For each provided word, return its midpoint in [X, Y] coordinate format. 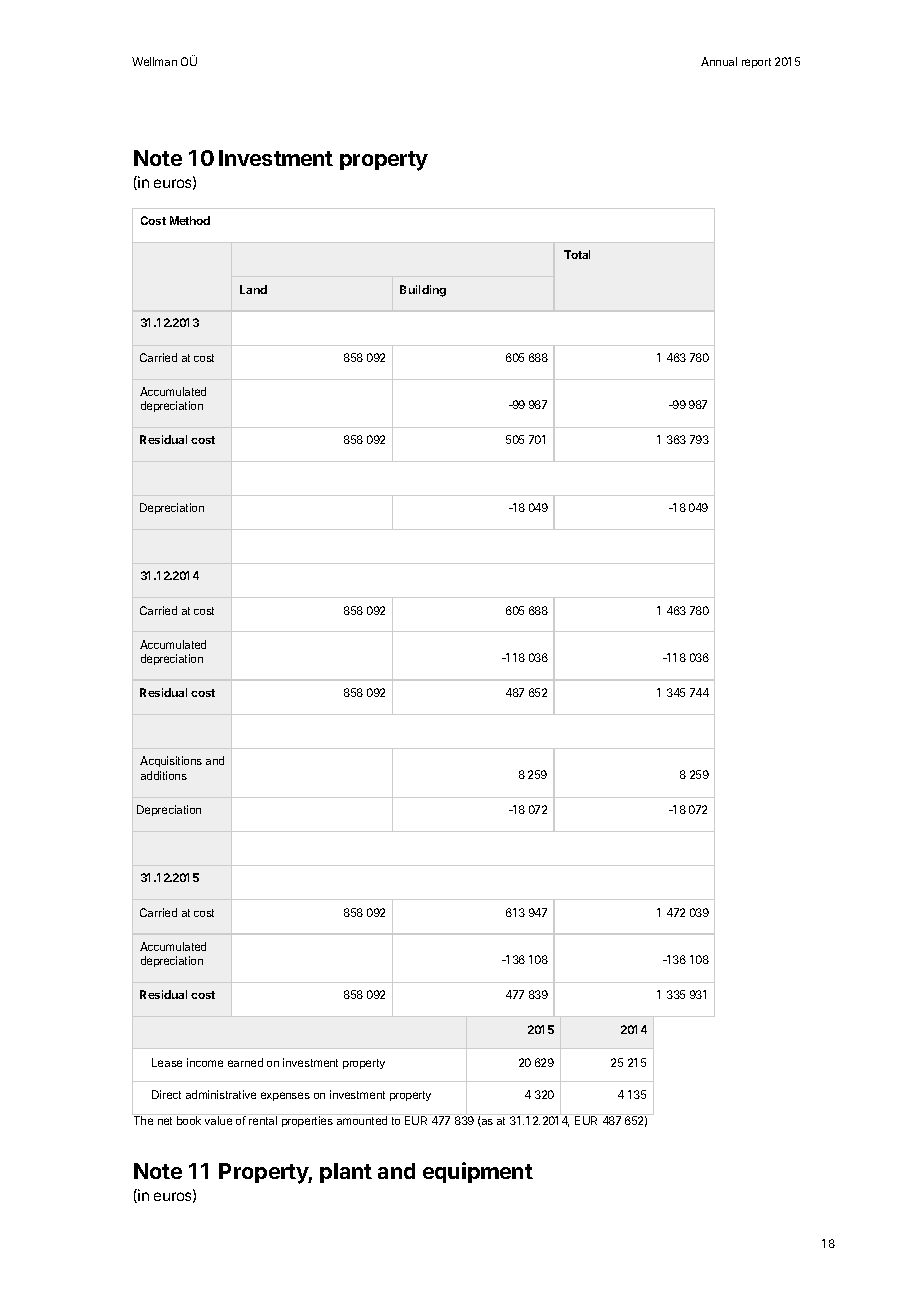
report [756, 63]
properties [307, 1121]
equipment [478, 1172]
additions [164, 775]
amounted [362, 1120]
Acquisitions [171, 761]
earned [245, 1062]
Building [423, 291]
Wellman [154, 61]
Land [253, 289]
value [218, 1120]
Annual [719, 61]
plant [346, 1173]
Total [577, 254]
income [205, 1062]
